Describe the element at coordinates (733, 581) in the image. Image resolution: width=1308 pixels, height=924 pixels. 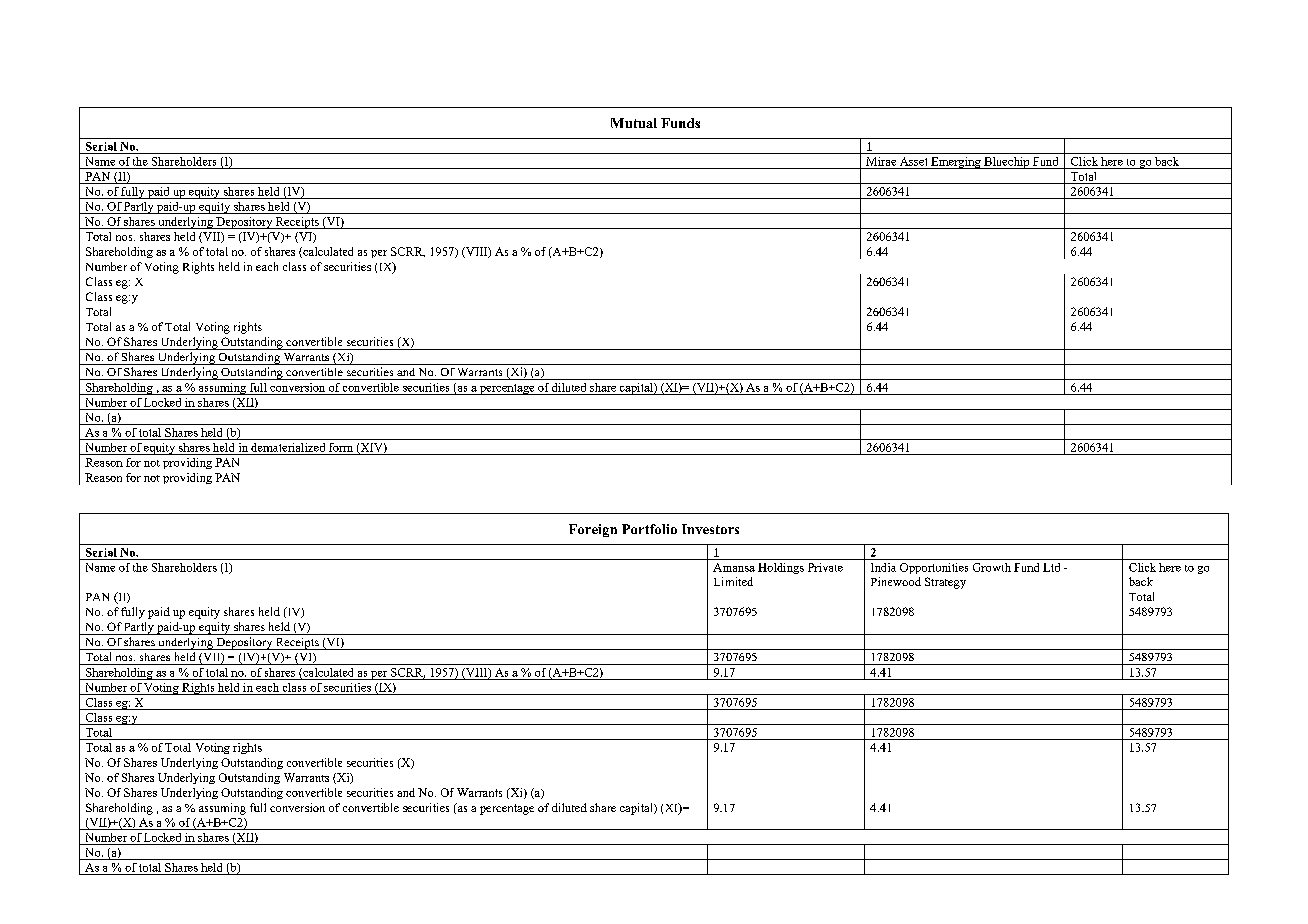
I see `Limited` at that location.
